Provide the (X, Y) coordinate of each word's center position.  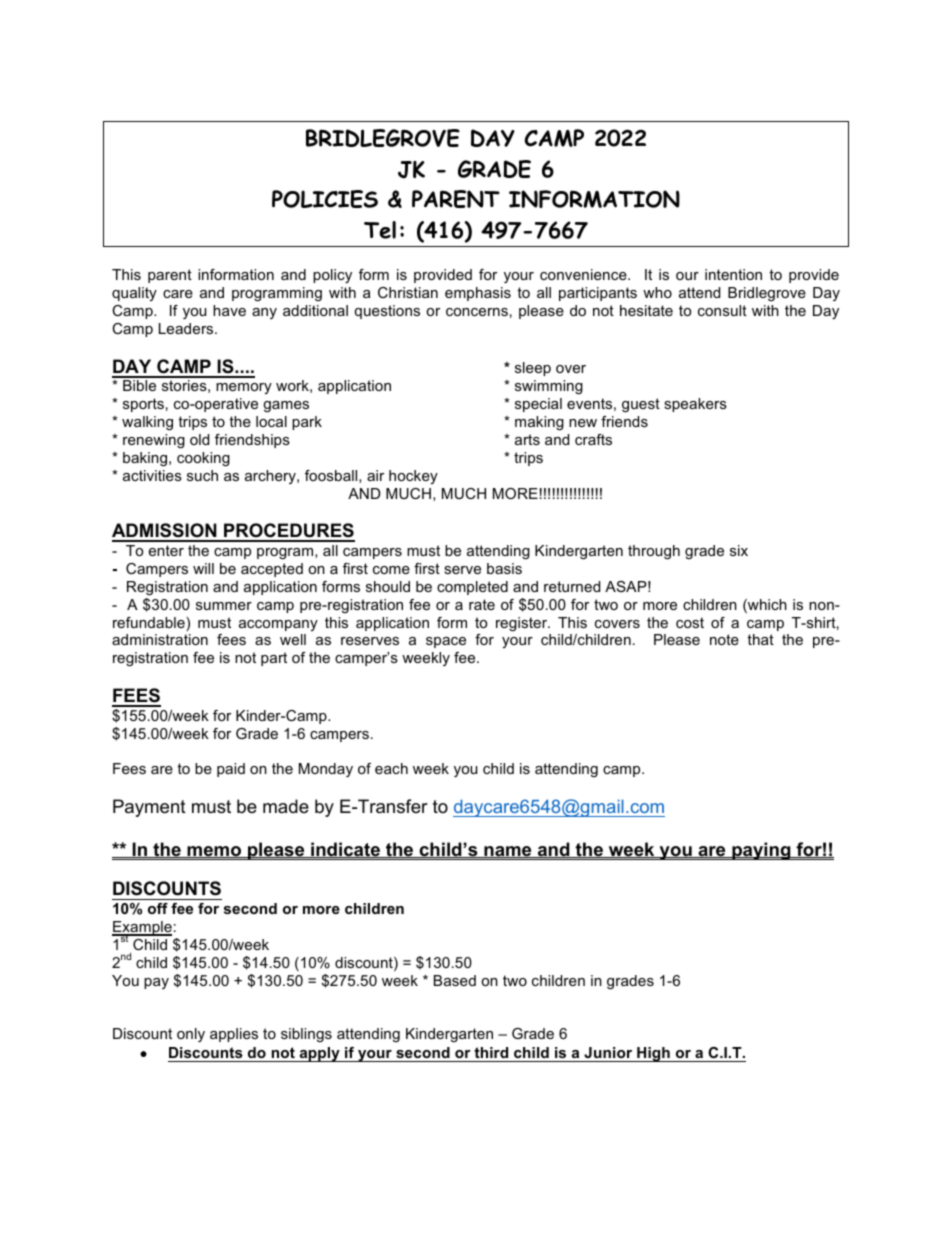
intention (733, 274)
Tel (380, 230)
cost (690, 622)
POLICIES (325, 199)
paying (761, 851)
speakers (695, 405)
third (491, 1052)
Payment (149, 808)
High (653, 1054)
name (508, 852)
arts (527, 439)
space (446, 642)
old (199, 439)
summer (224, 606)
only (191, 1035)
